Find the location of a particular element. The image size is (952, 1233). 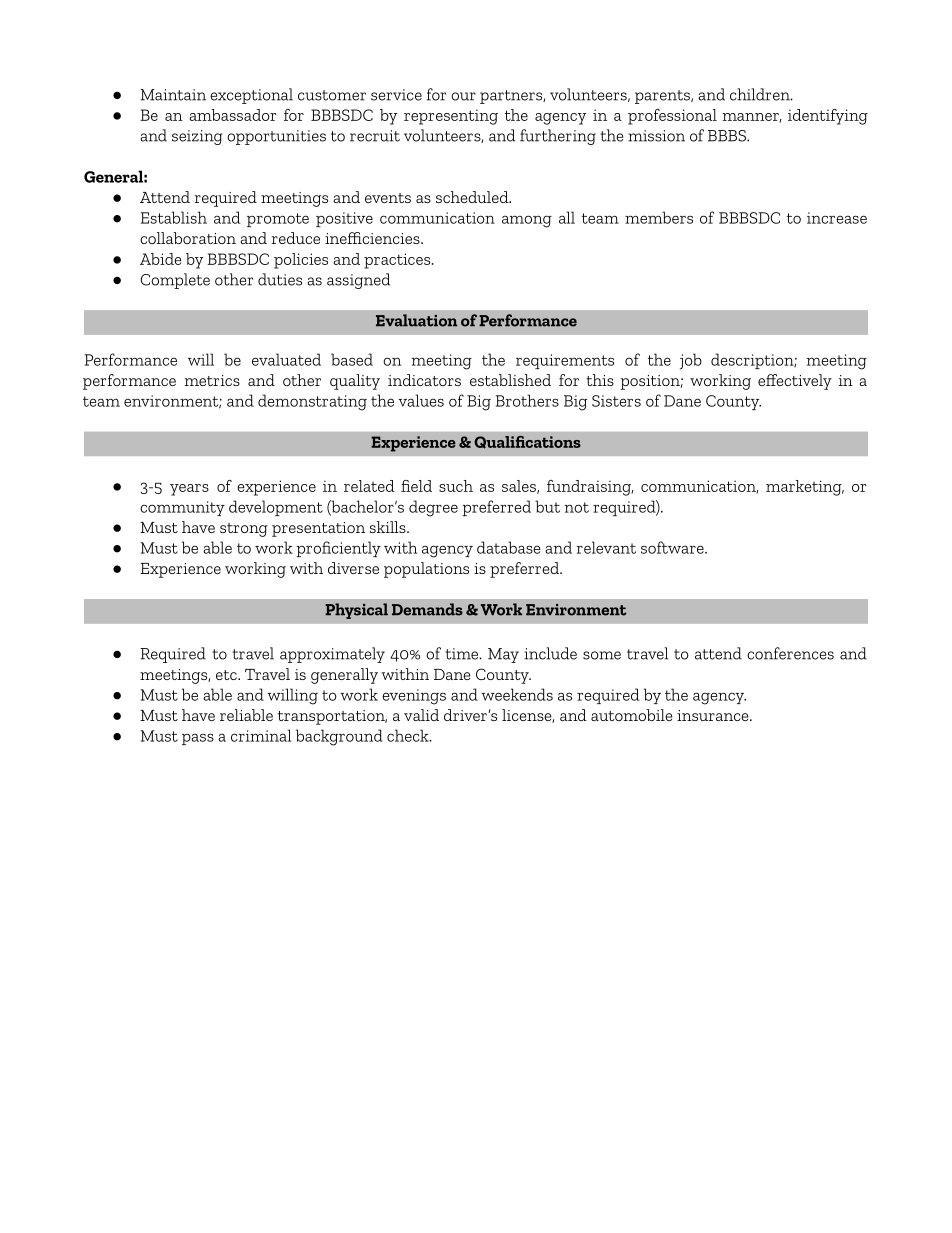

weekends is located at coordinates (517, 694).
